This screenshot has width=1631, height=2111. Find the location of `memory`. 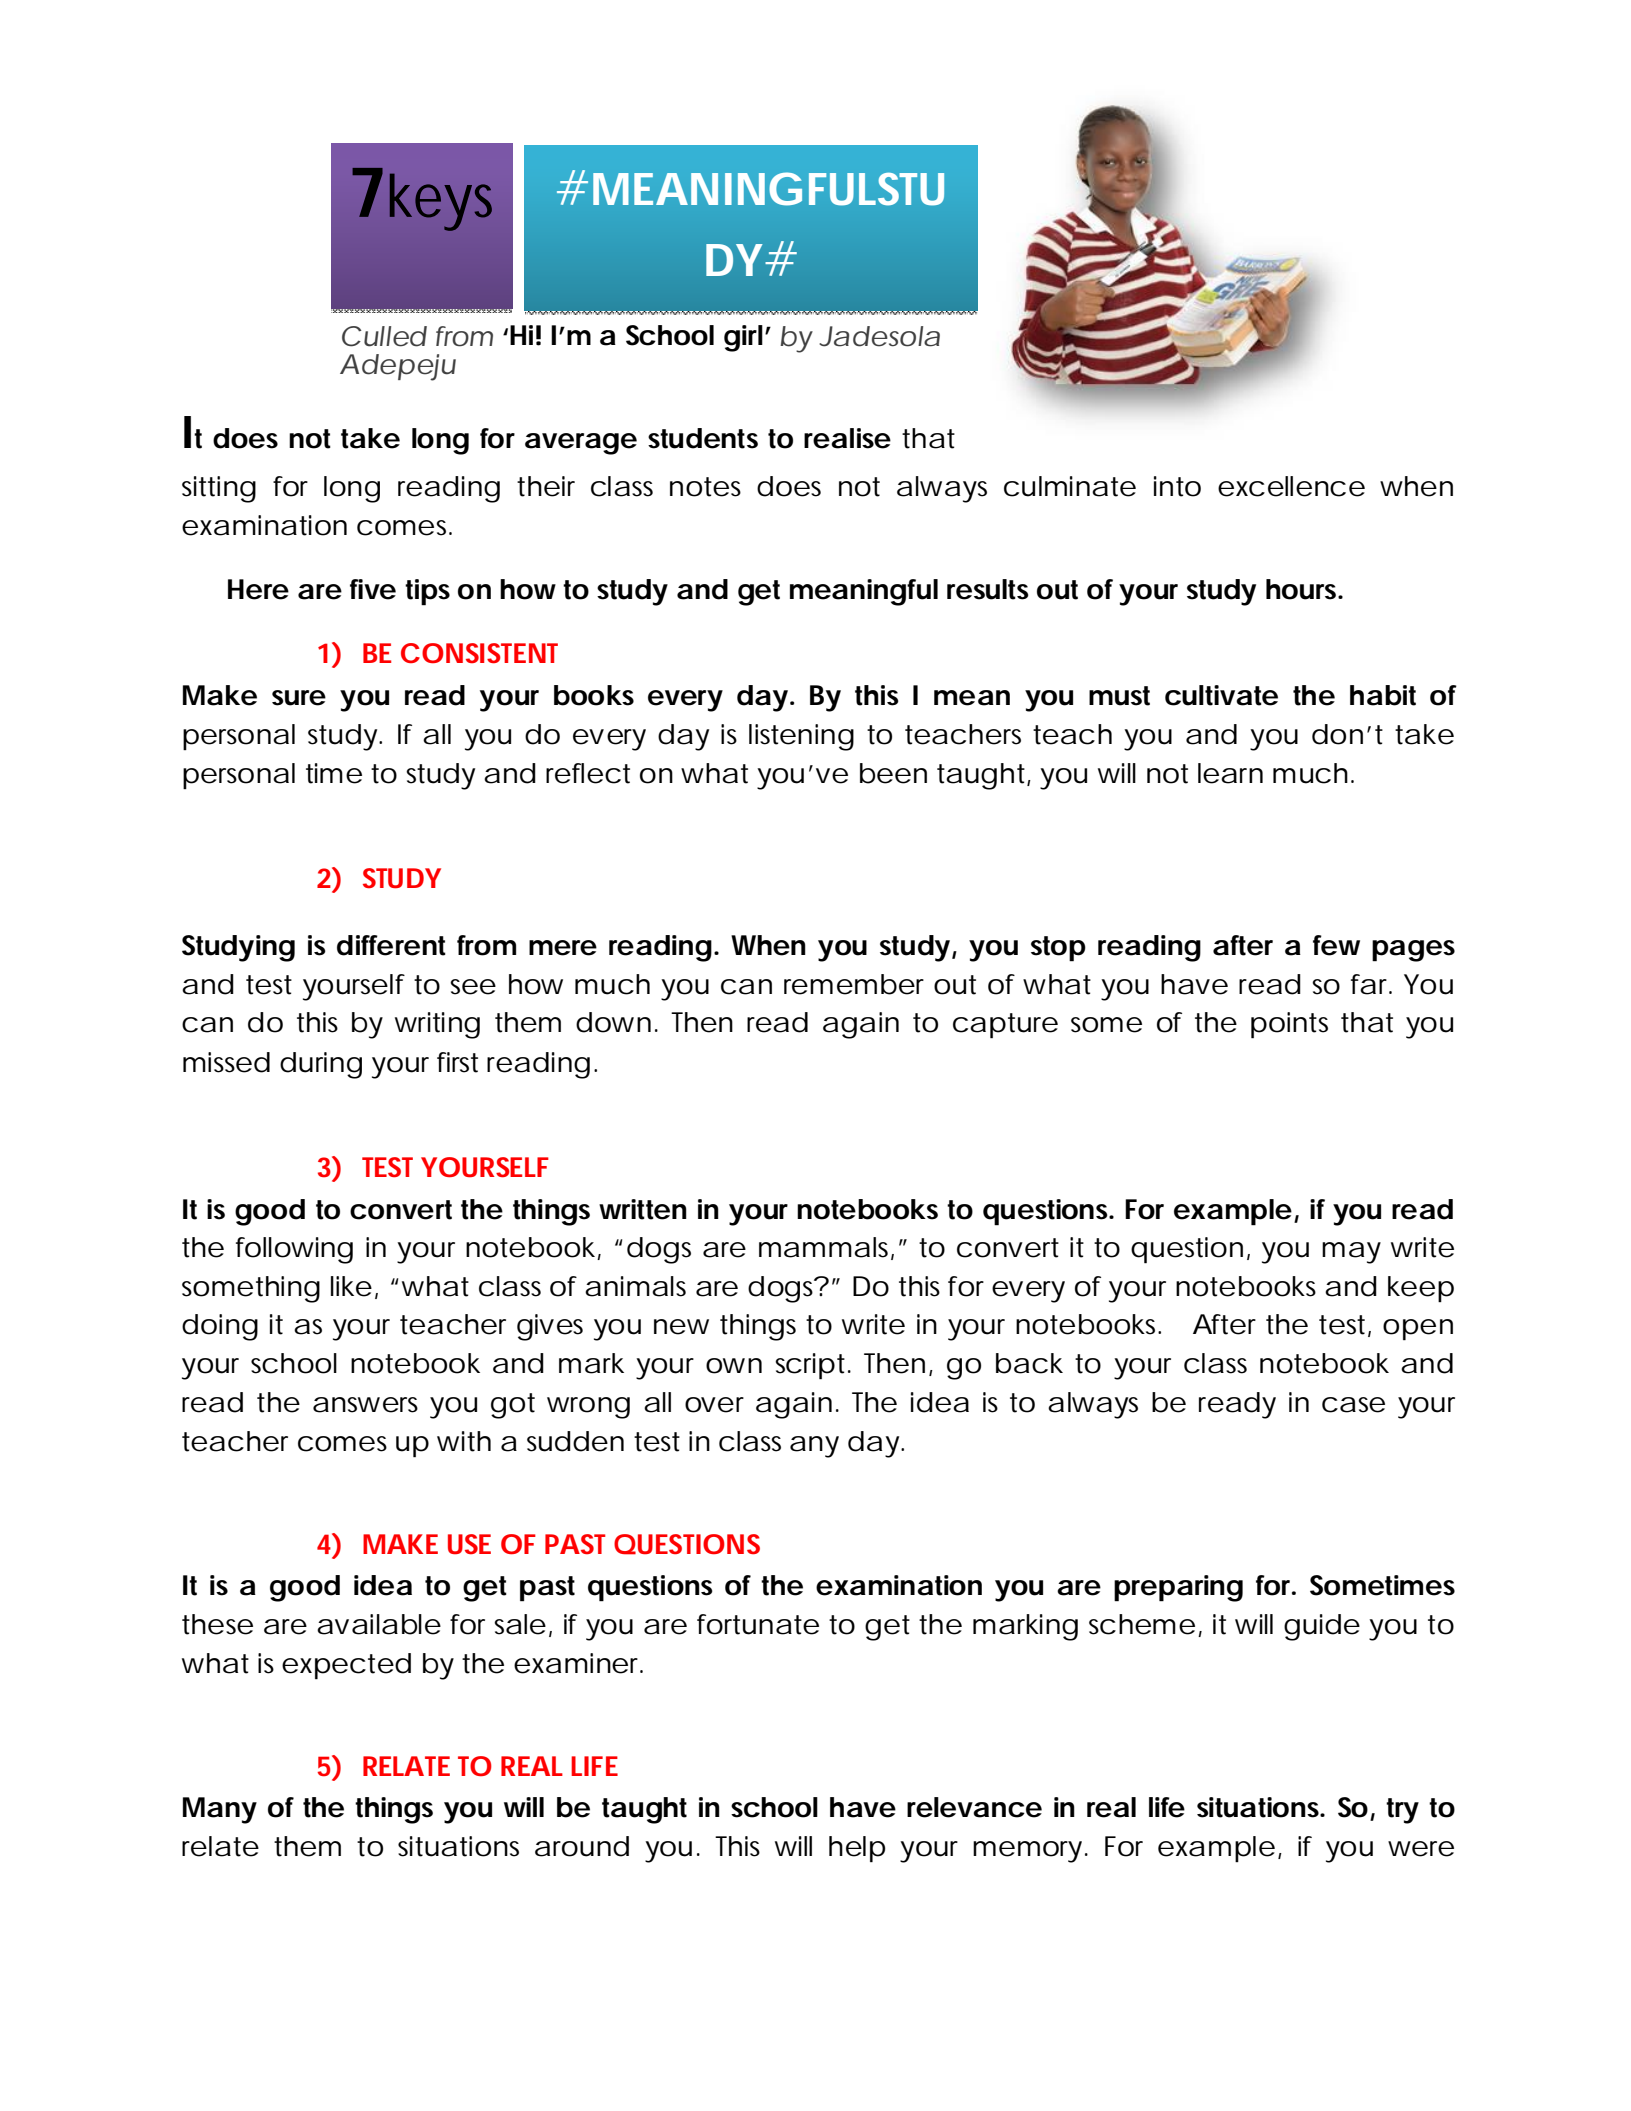

memory is located at coordinates (1027, 1852).
